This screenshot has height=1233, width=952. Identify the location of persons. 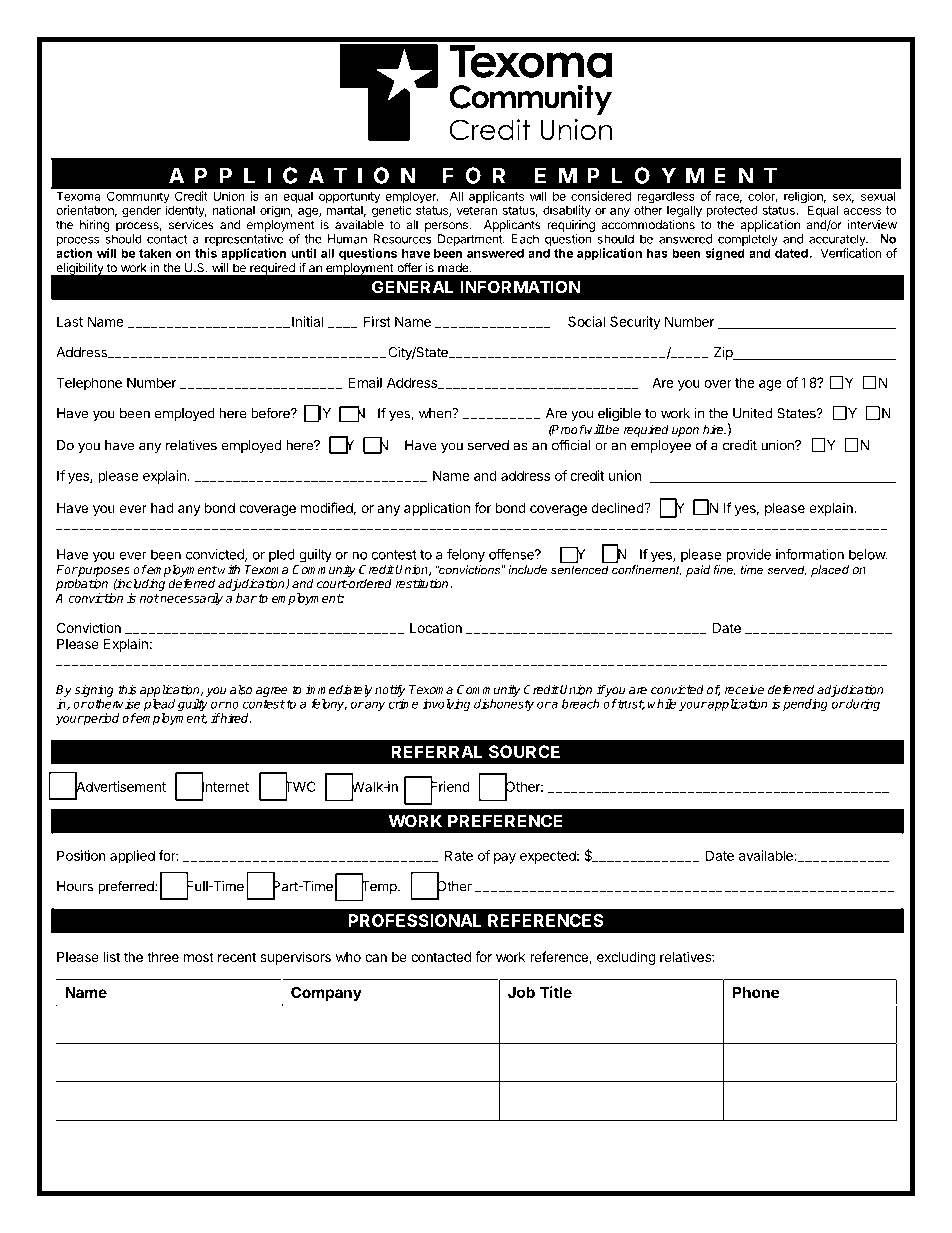
(447, 227).
